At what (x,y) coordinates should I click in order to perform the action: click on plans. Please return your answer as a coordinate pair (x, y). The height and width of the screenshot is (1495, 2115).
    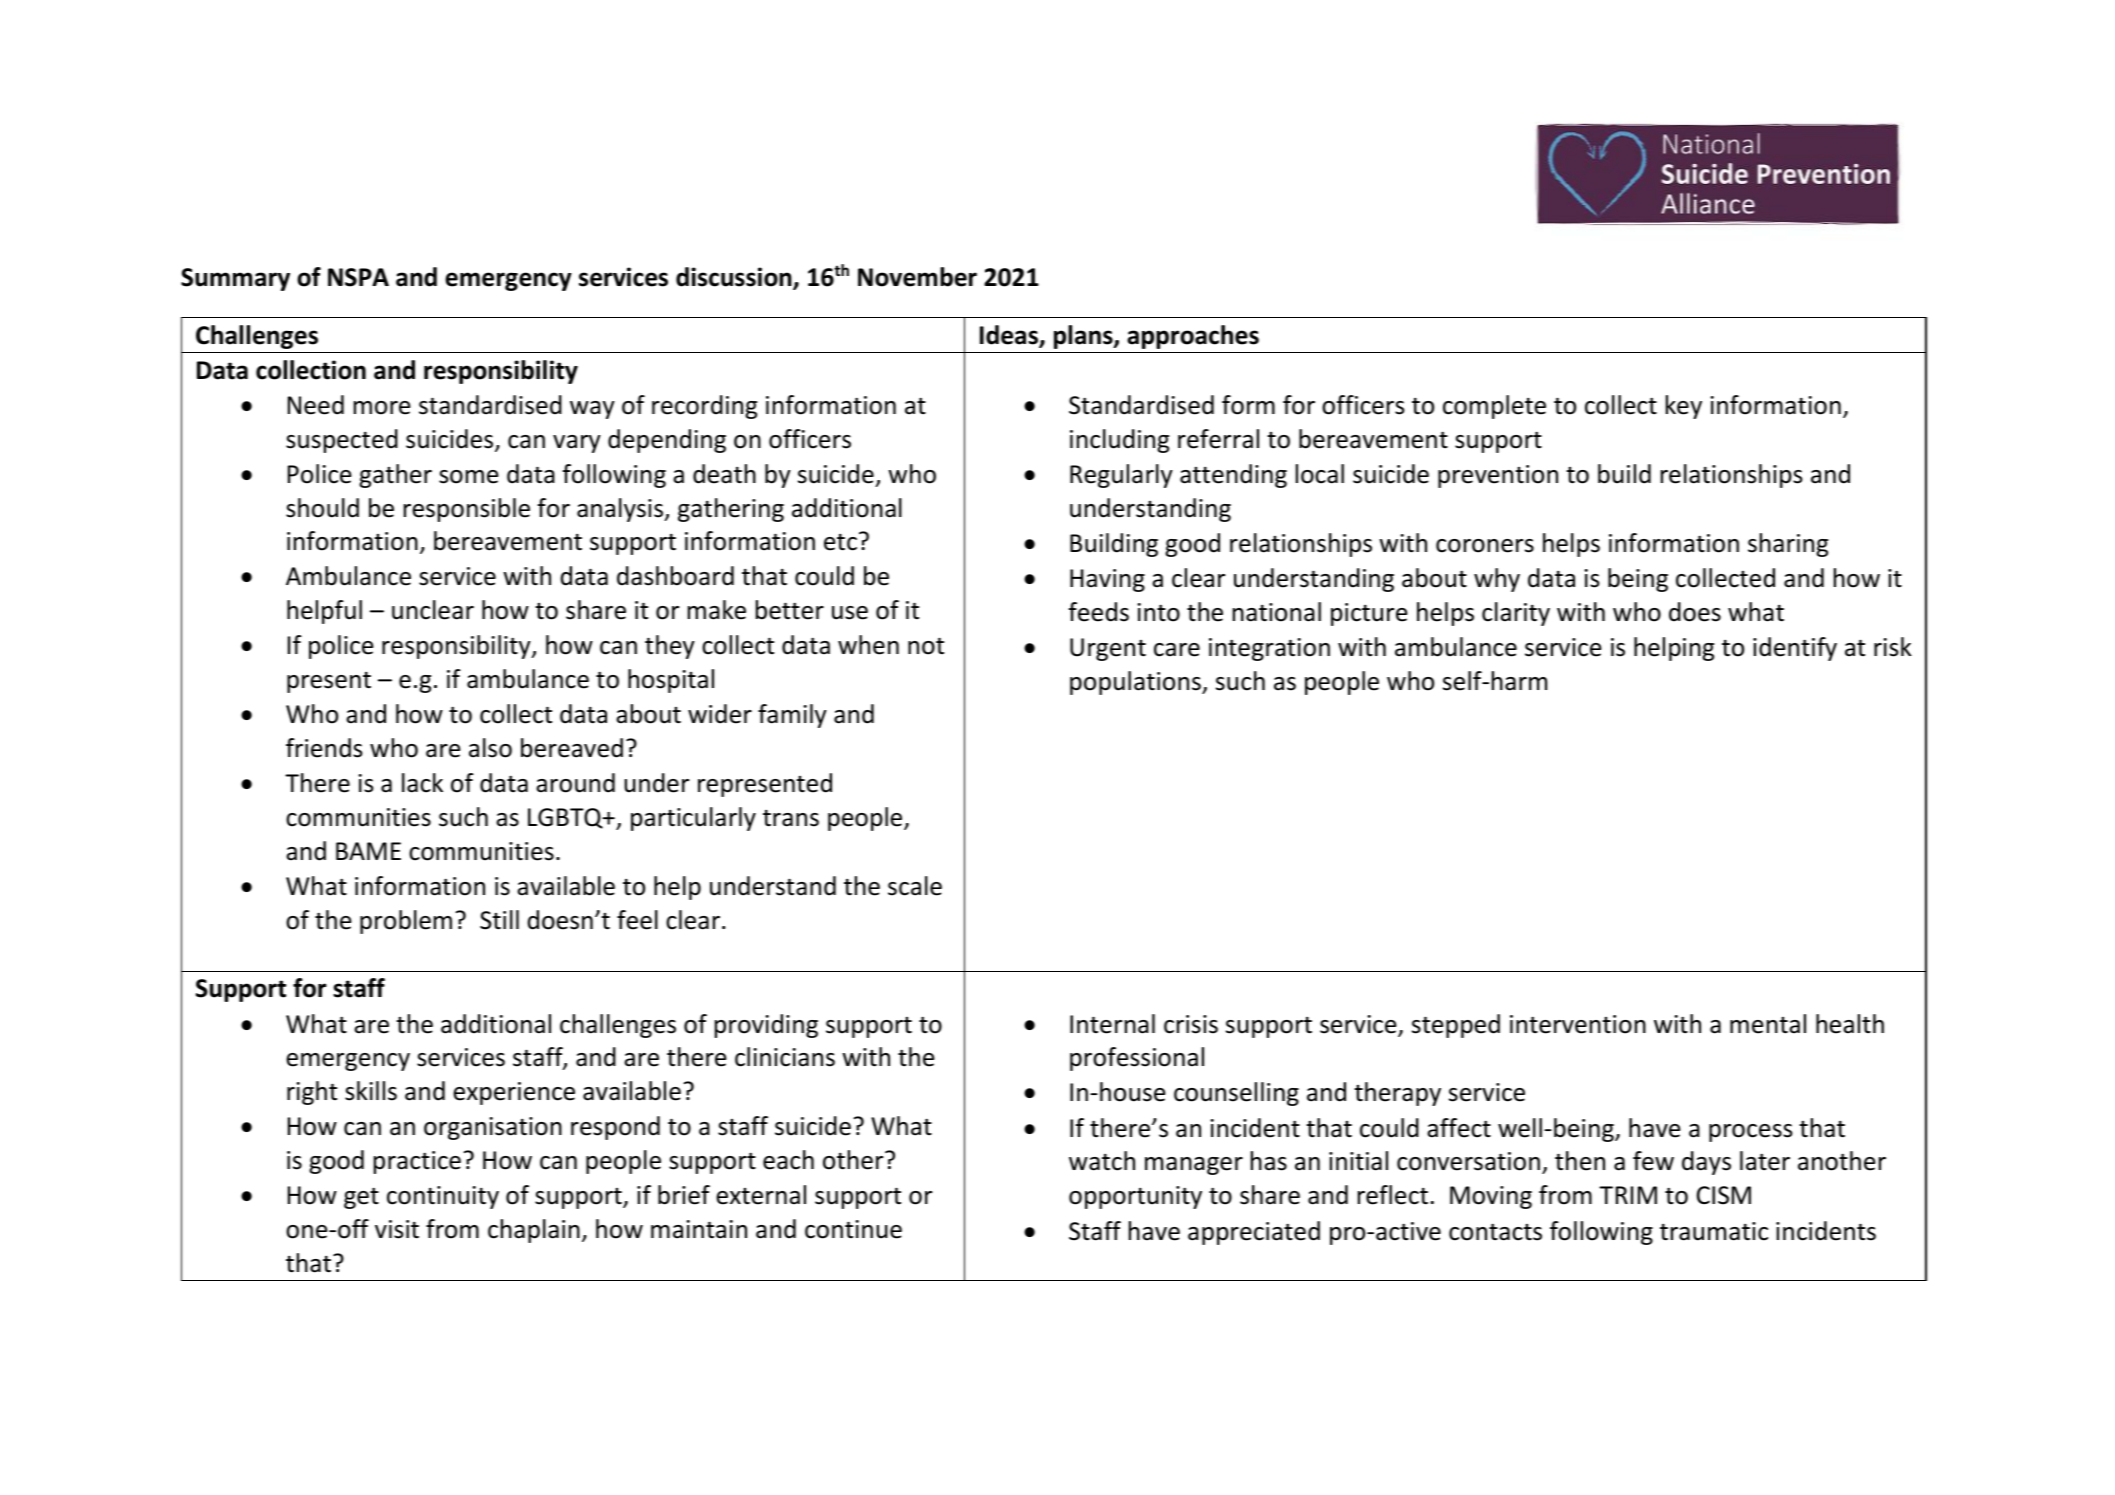
    Looking at the image, I should click on (1084, 337).
